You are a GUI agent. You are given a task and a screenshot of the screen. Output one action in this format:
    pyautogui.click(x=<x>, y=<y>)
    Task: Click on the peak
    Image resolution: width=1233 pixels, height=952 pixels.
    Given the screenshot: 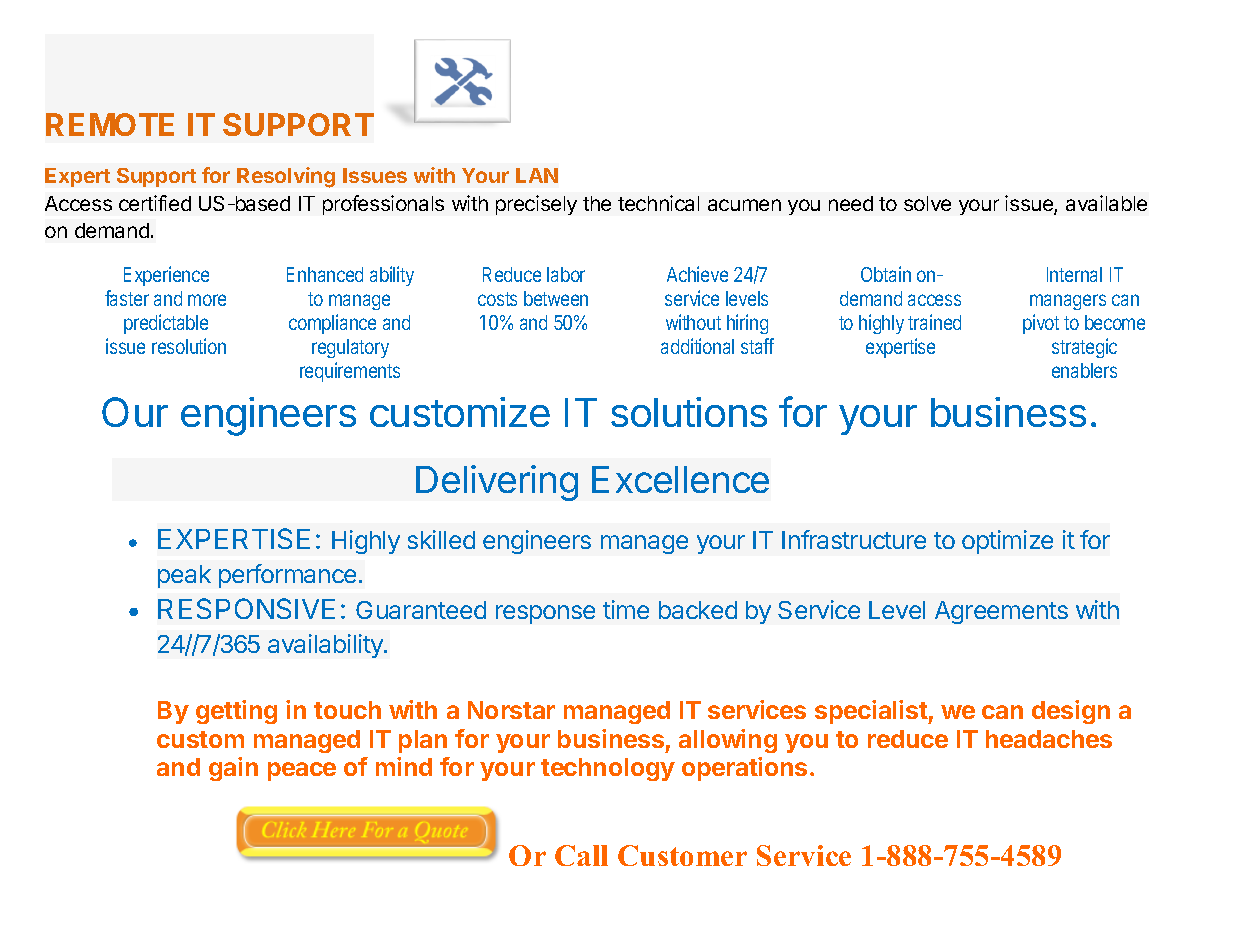 What is the action you would take?
    pyautogui.click(x=184, y=576)
